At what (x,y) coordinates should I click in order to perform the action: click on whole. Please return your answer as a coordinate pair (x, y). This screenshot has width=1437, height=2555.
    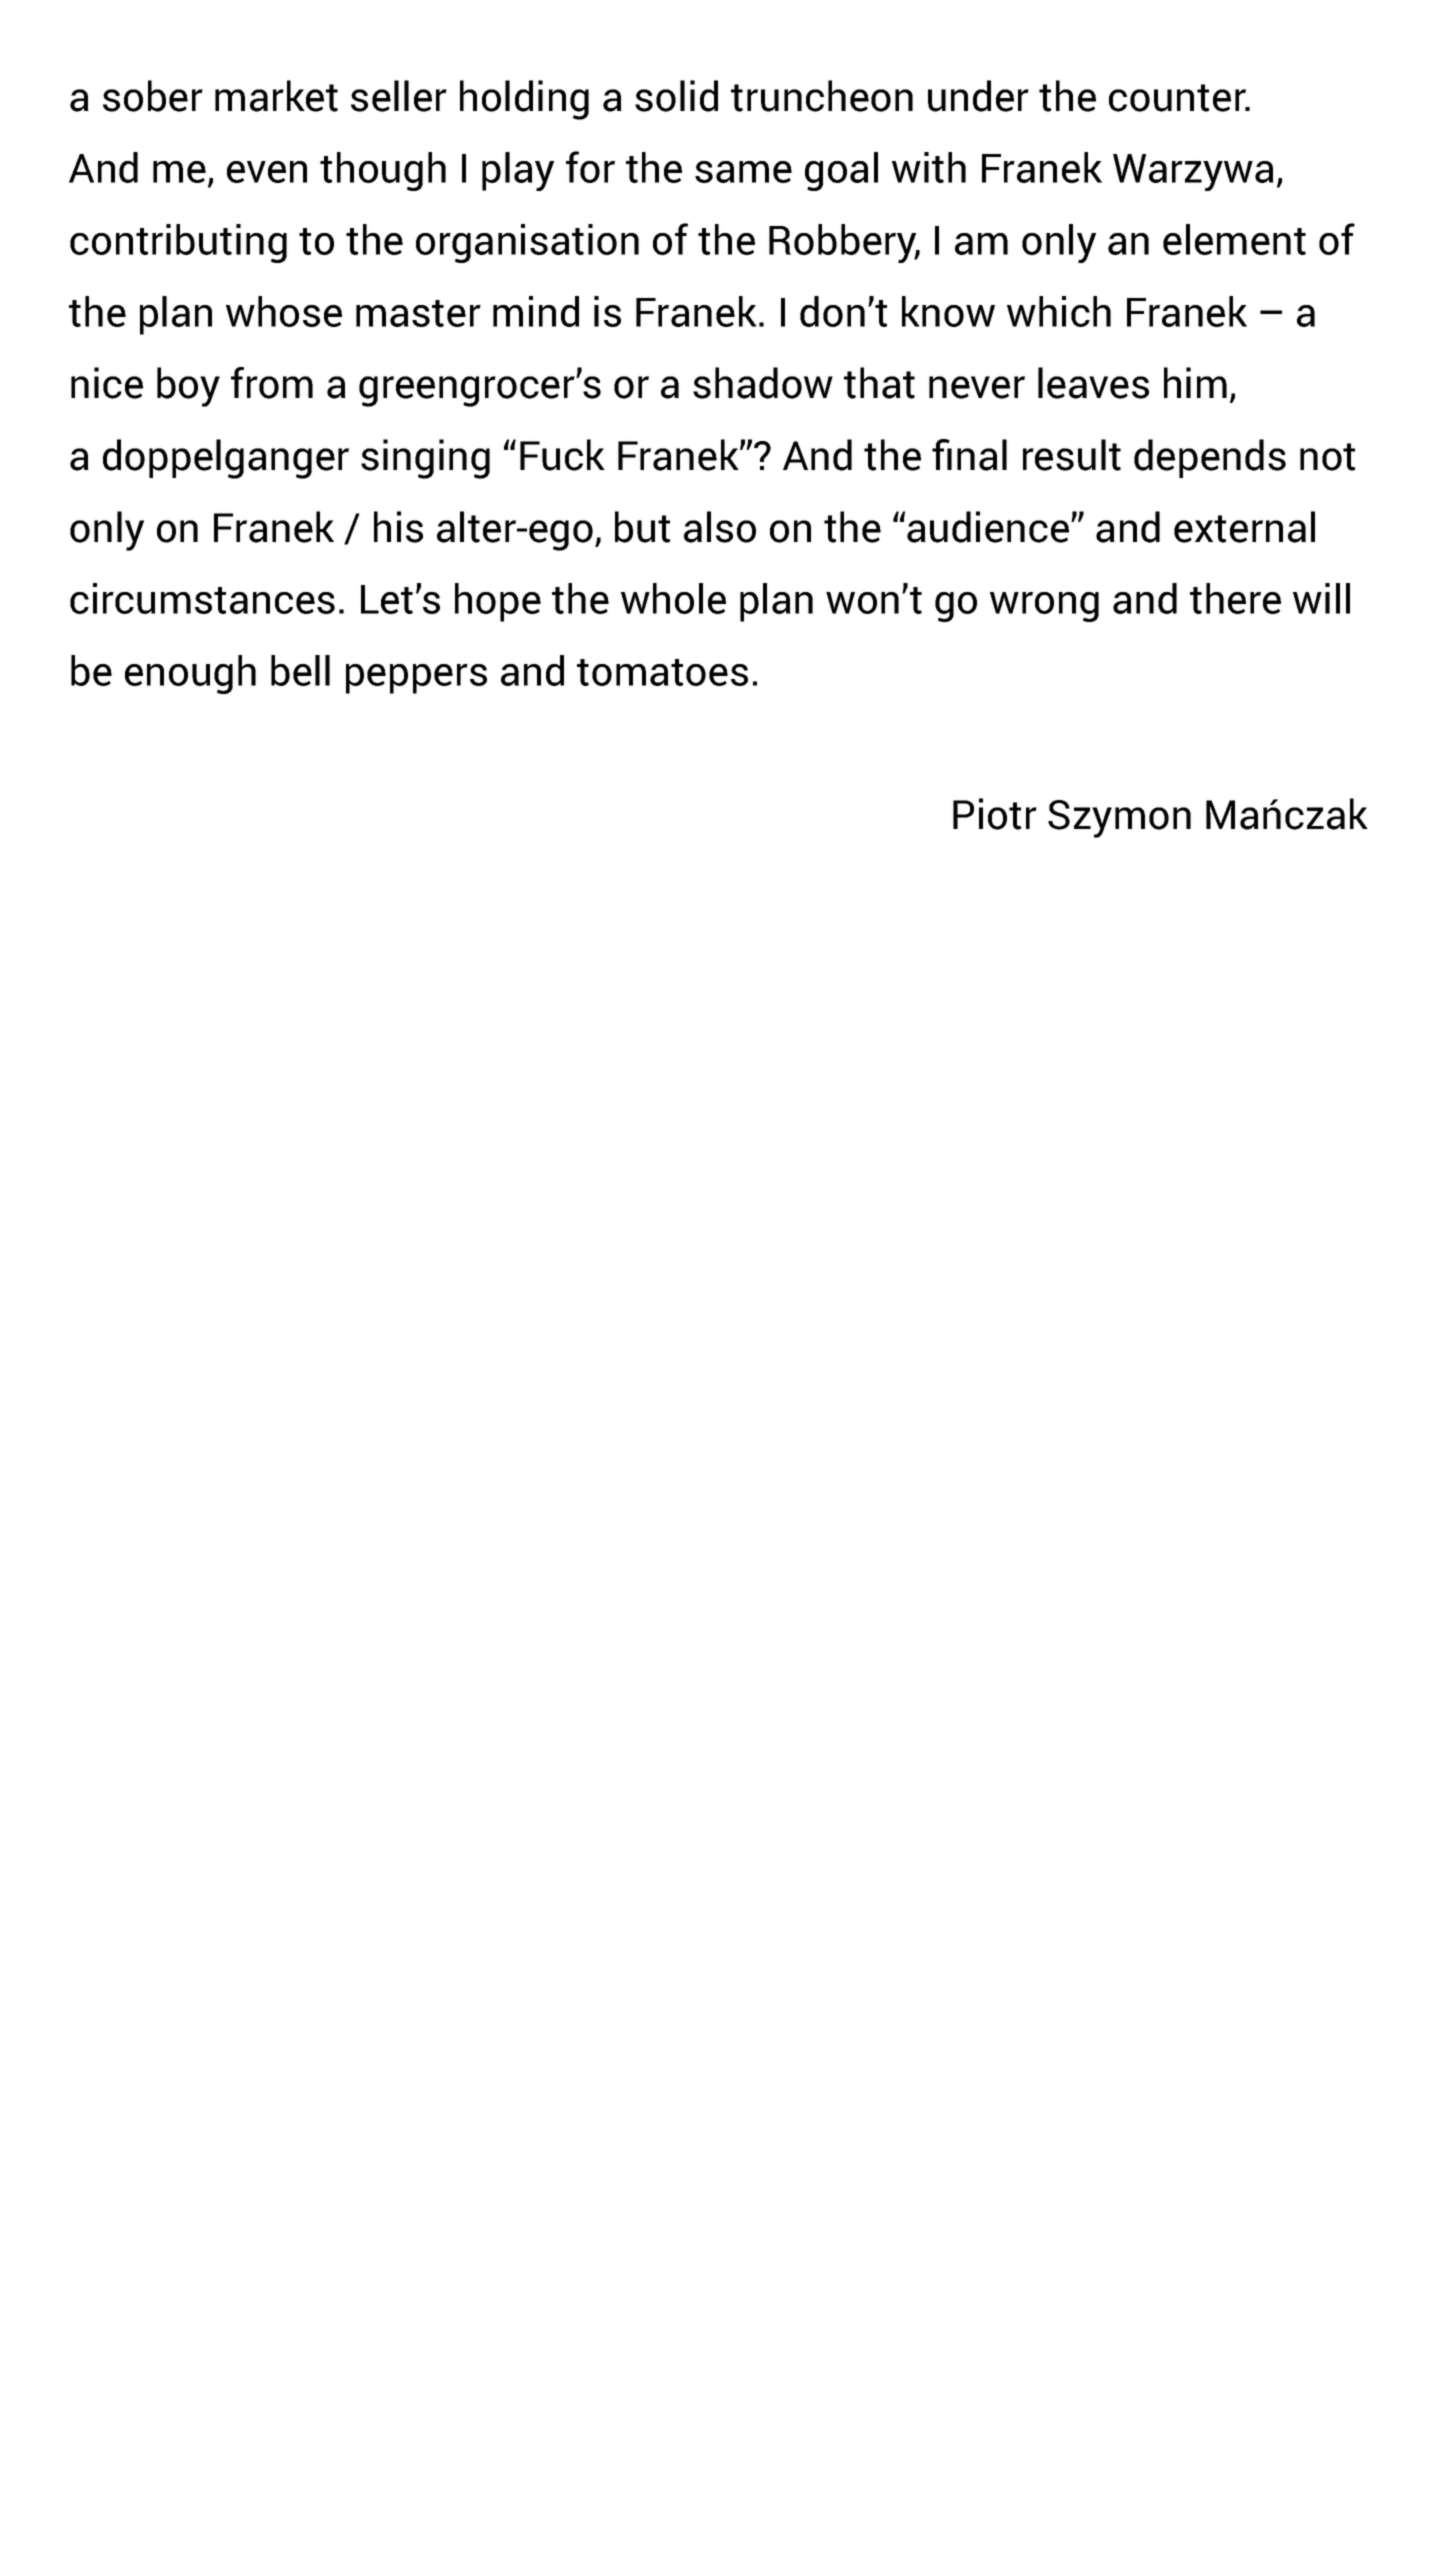
    Looking at the image, I should click on (673, 598).
